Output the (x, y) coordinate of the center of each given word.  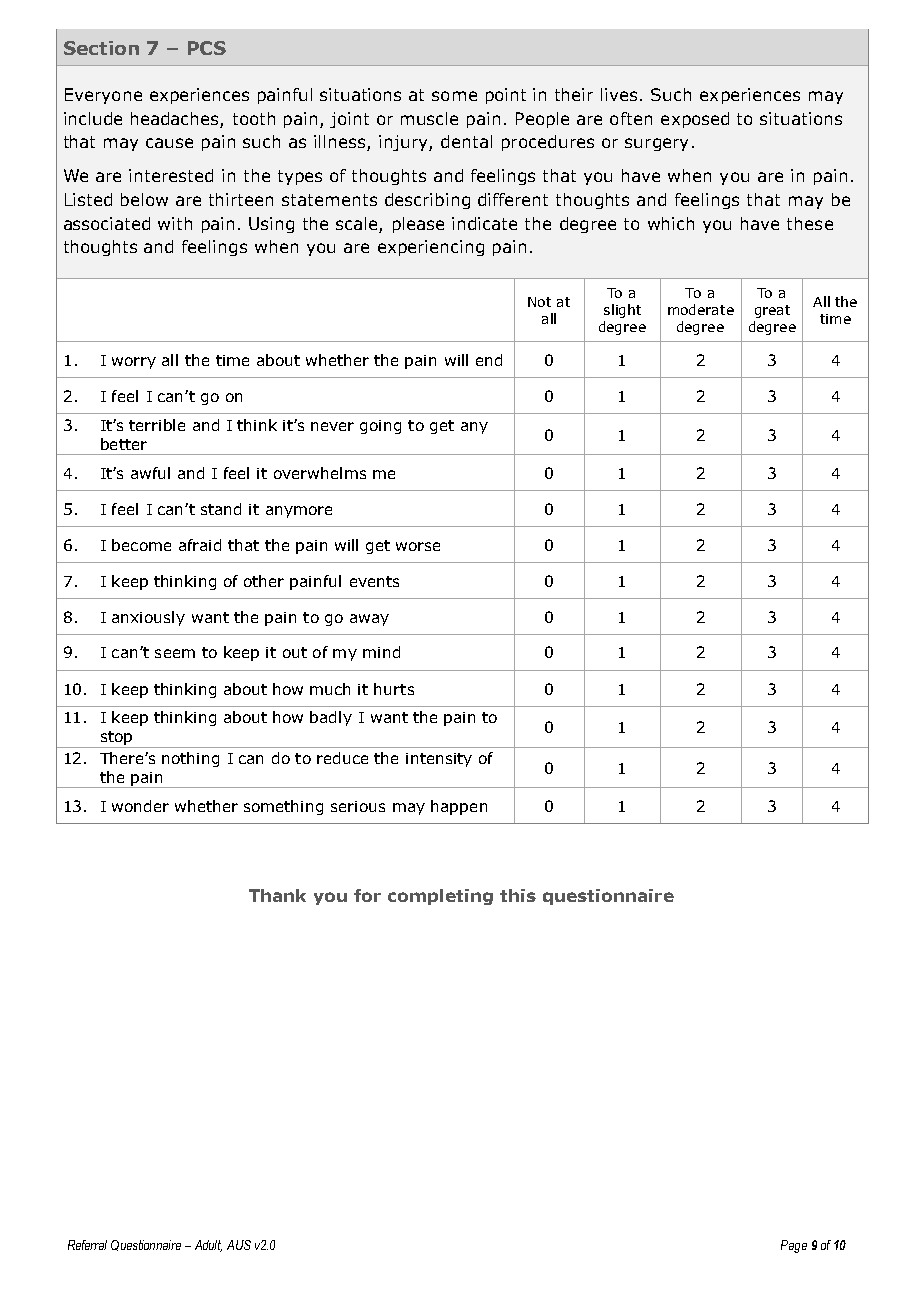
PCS (207, 48)
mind (381, 652)
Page (794, 1246)
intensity (439, 760)
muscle (429, 118)
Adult (208, 1246)
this (518, 895)
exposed (695, 120)
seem (175, 653)
